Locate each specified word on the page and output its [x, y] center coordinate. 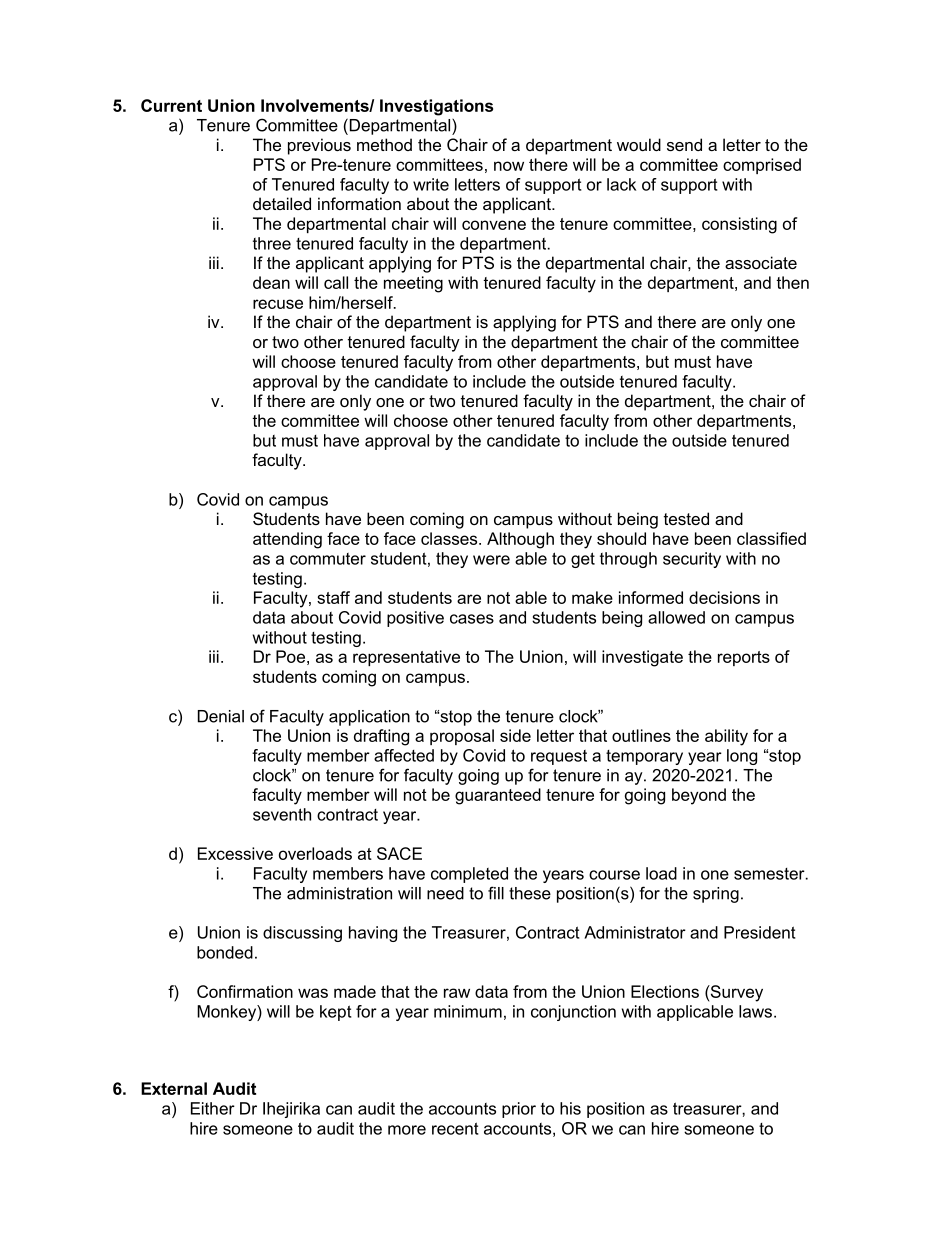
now [509, 166]
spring [716, 895]
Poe [290, 656]
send [684, 144]
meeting [413, 284]
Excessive [235, 853]
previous [319, 146]
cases [472, 619]
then [792, 282]
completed [469, 875]
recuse [278, 304]
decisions [724, 597]
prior [519, 1110]
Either [213, 1108]
